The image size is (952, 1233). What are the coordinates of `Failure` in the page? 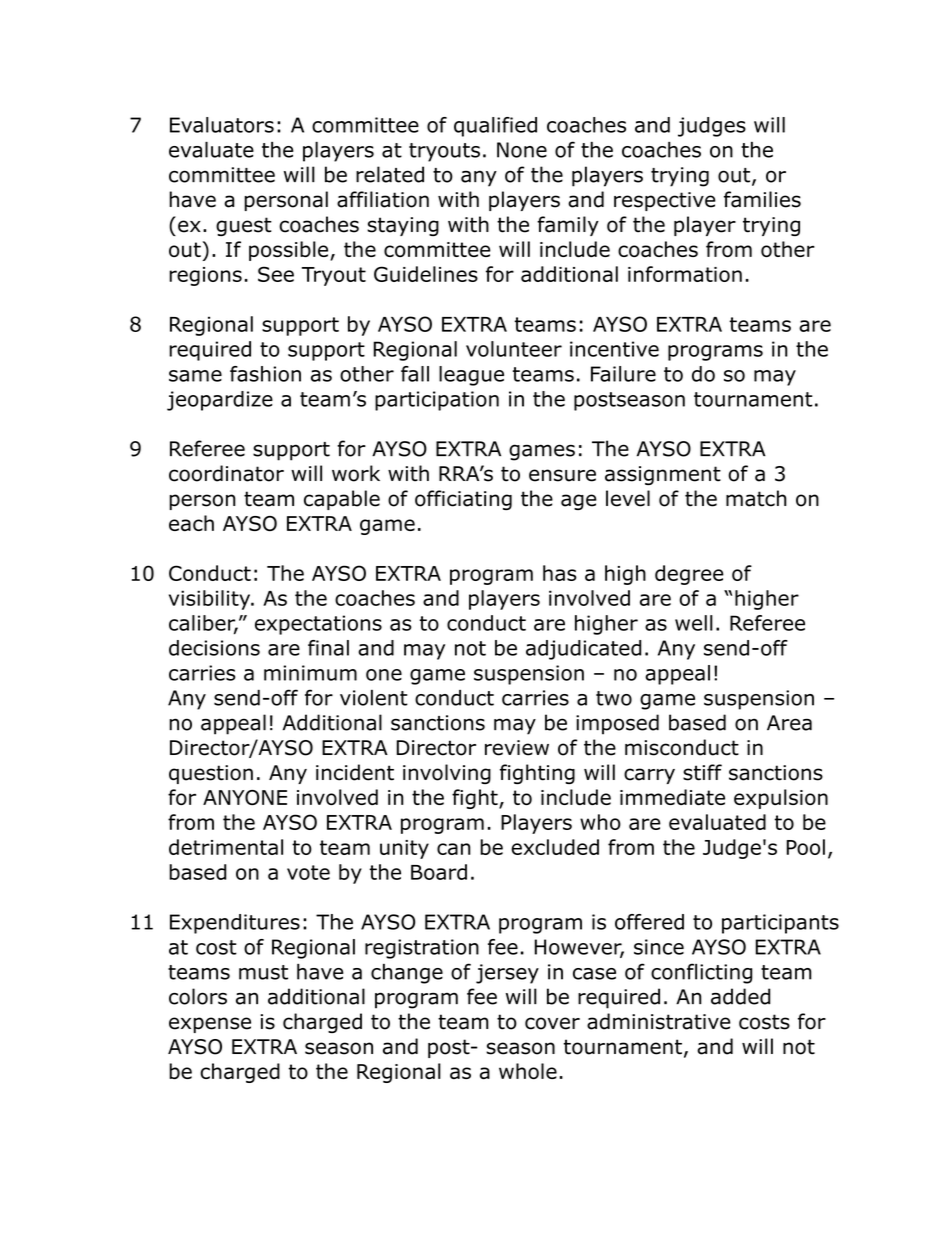 It's located at (623, 374).
